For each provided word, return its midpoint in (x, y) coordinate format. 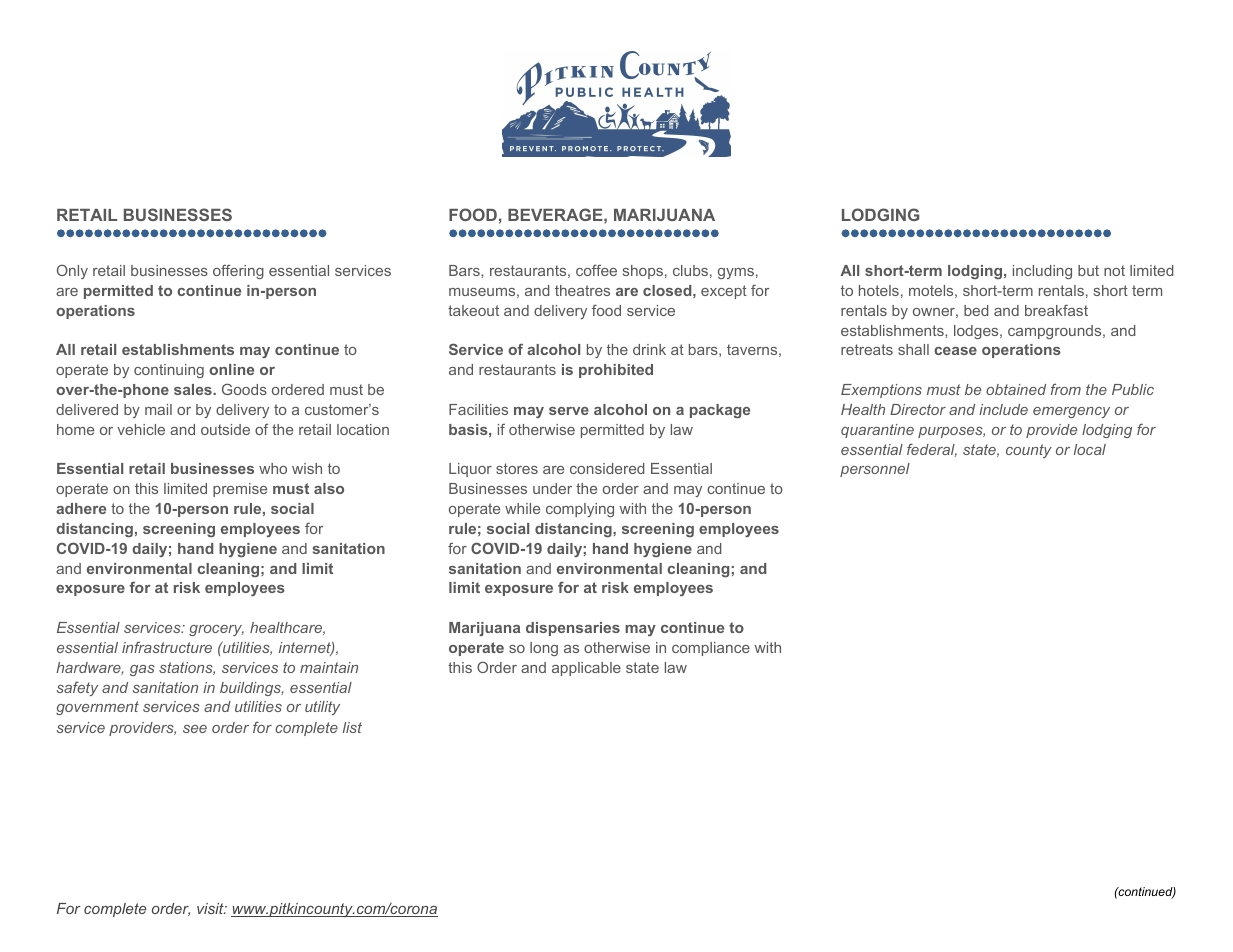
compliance (711, 649)
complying (580, 510)
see (195, 729)
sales (194, 389)
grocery (216, 630)
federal (932, 450)
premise (240, 490)
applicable (586, 669)
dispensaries (573, 629)
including (1042, 272)
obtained (1016, 389)
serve (569, 411)
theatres (582, 290)
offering (238, 272)
